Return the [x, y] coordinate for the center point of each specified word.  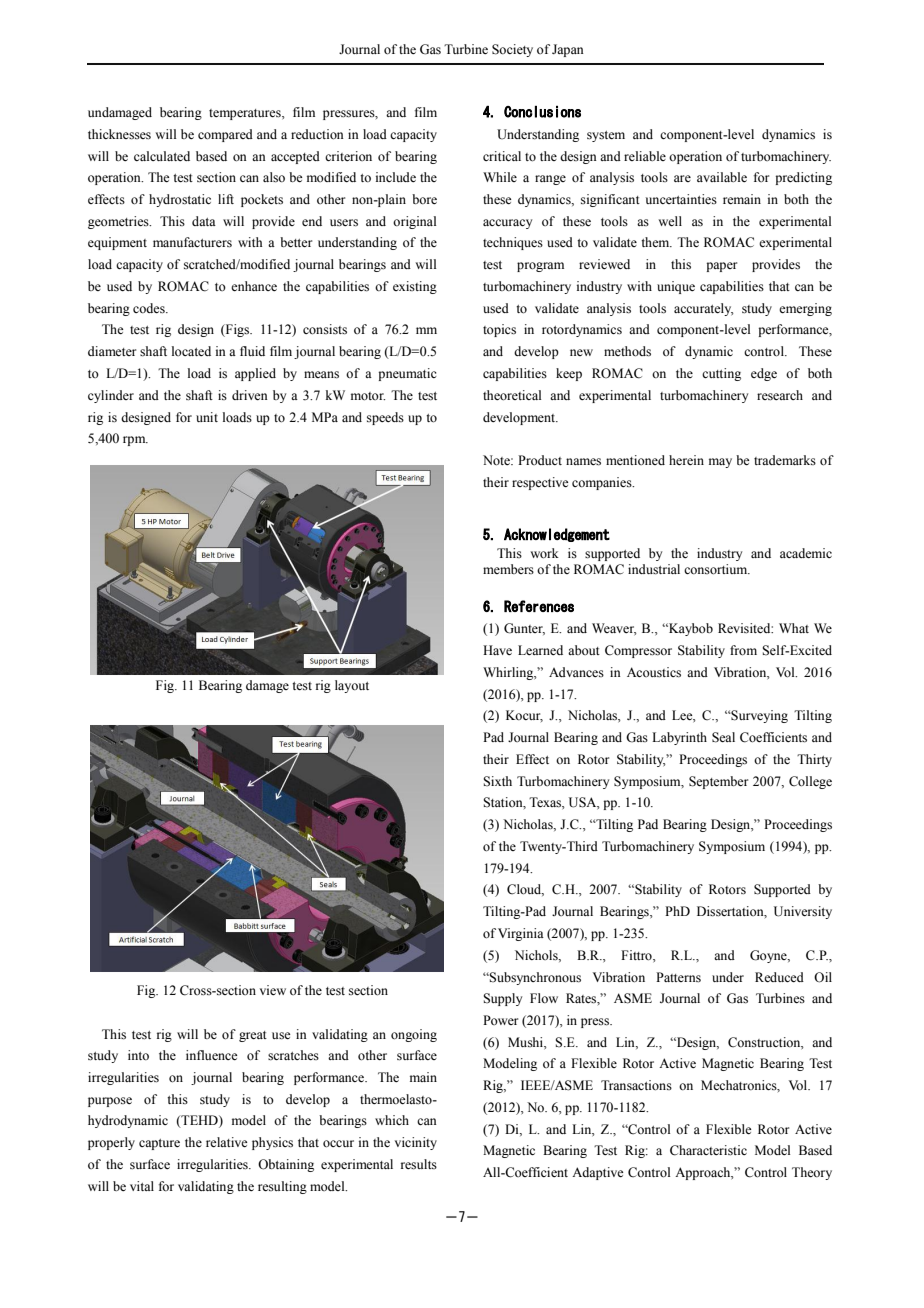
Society [512, 50]
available [722, 177]
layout [352, 686]
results [419, 1164]
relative [226, 1142]
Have [497, 650]
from [743, 650]
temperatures [246, 114]
